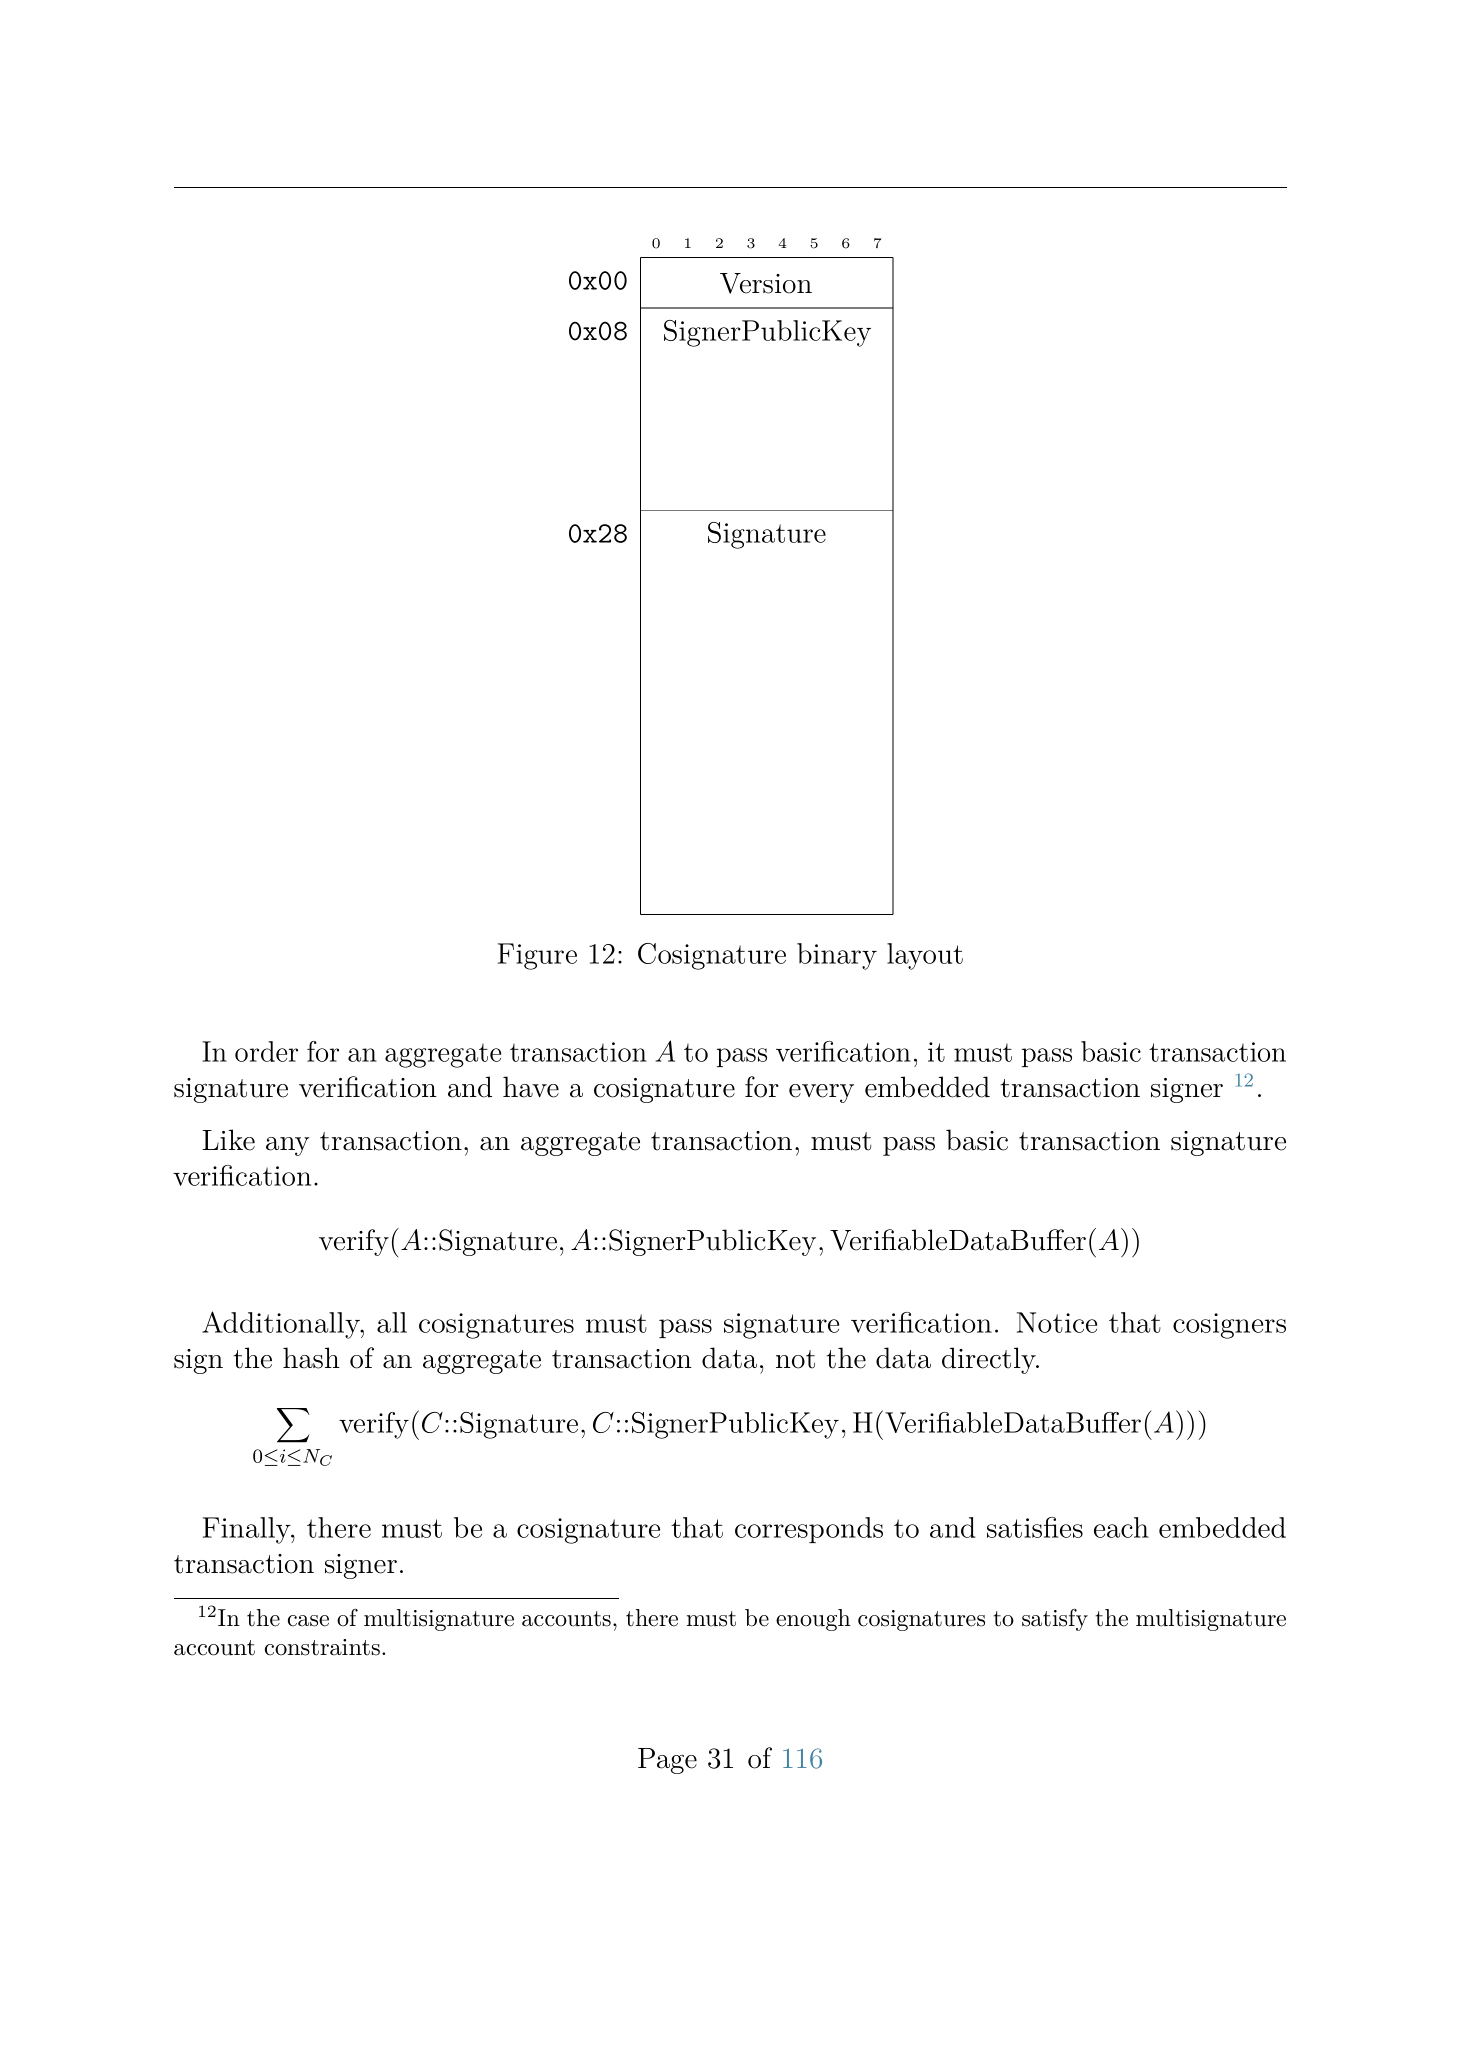 Image resolution: width=1461 pixels, height=2067 pixels. Describe the element at coordinates (287, 1146) in the screenshot. I see `any` at that location.
